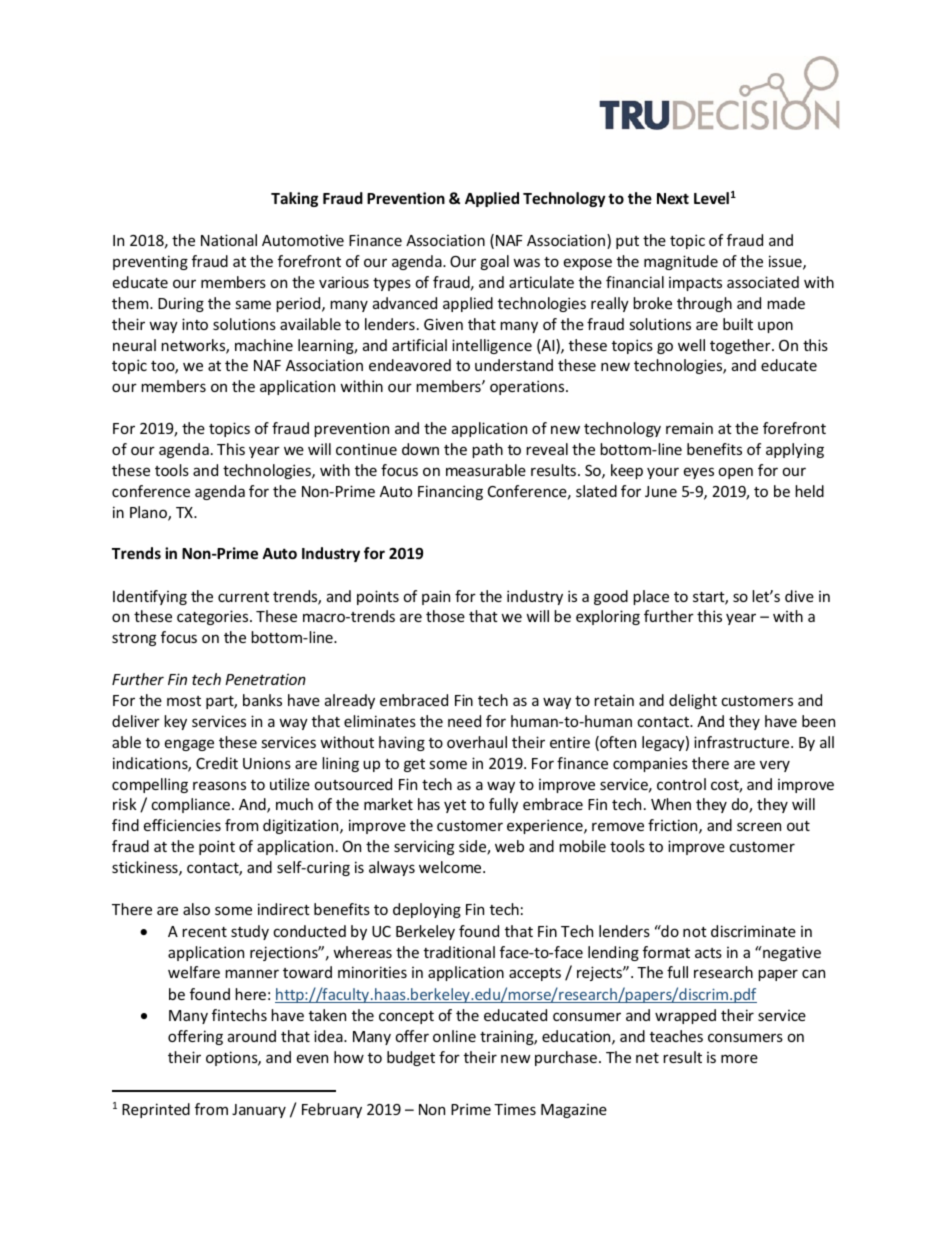 Image resolution: width=952 pixels, height=1233 pixels. I want to click on delight, so click(693, 701).
